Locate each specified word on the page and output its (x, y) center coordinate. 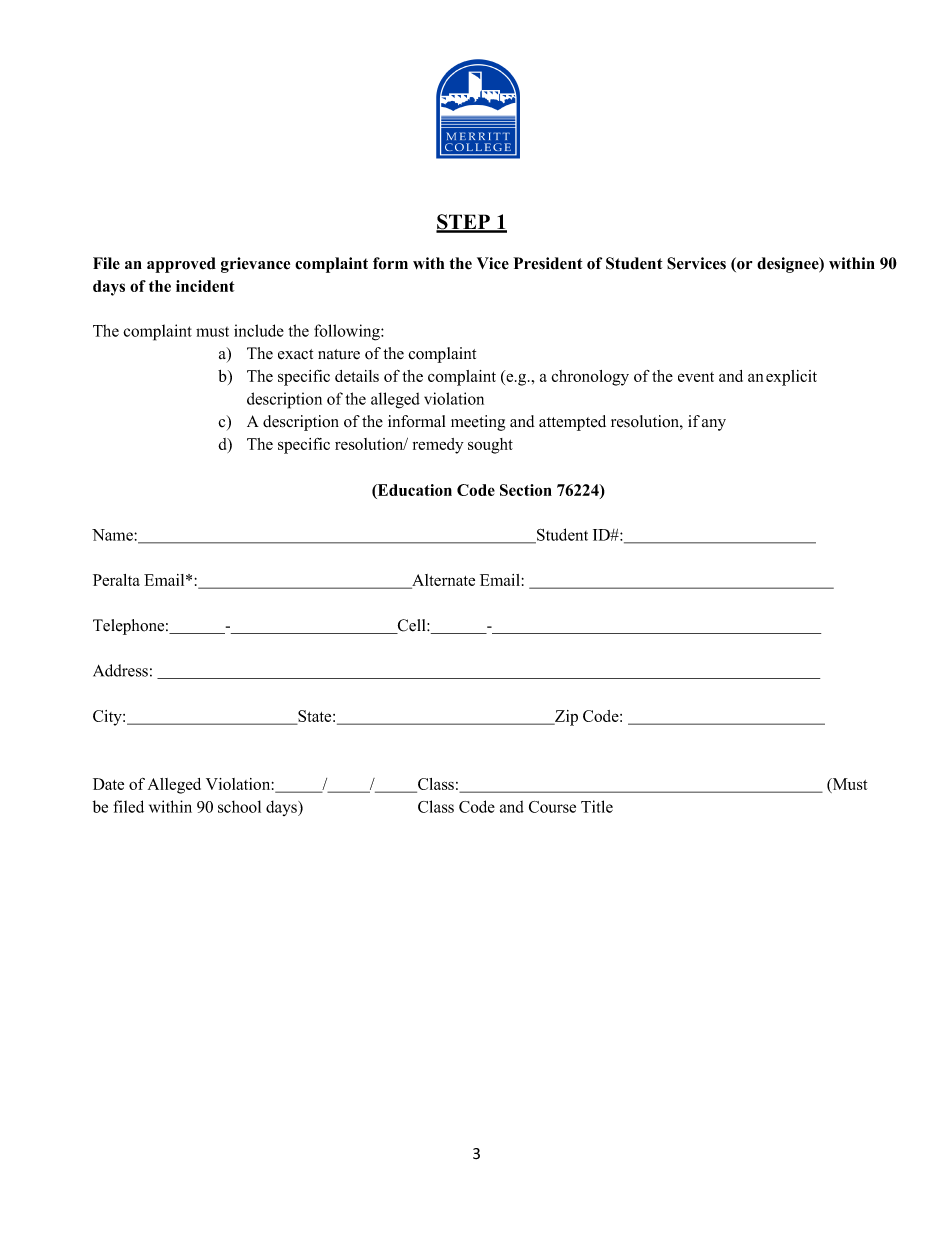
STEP (464, 223)
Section (526, 490)
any (714, 425)
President (547, 263)
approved (181, 265)
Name (113, 535)
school (239, 806)
